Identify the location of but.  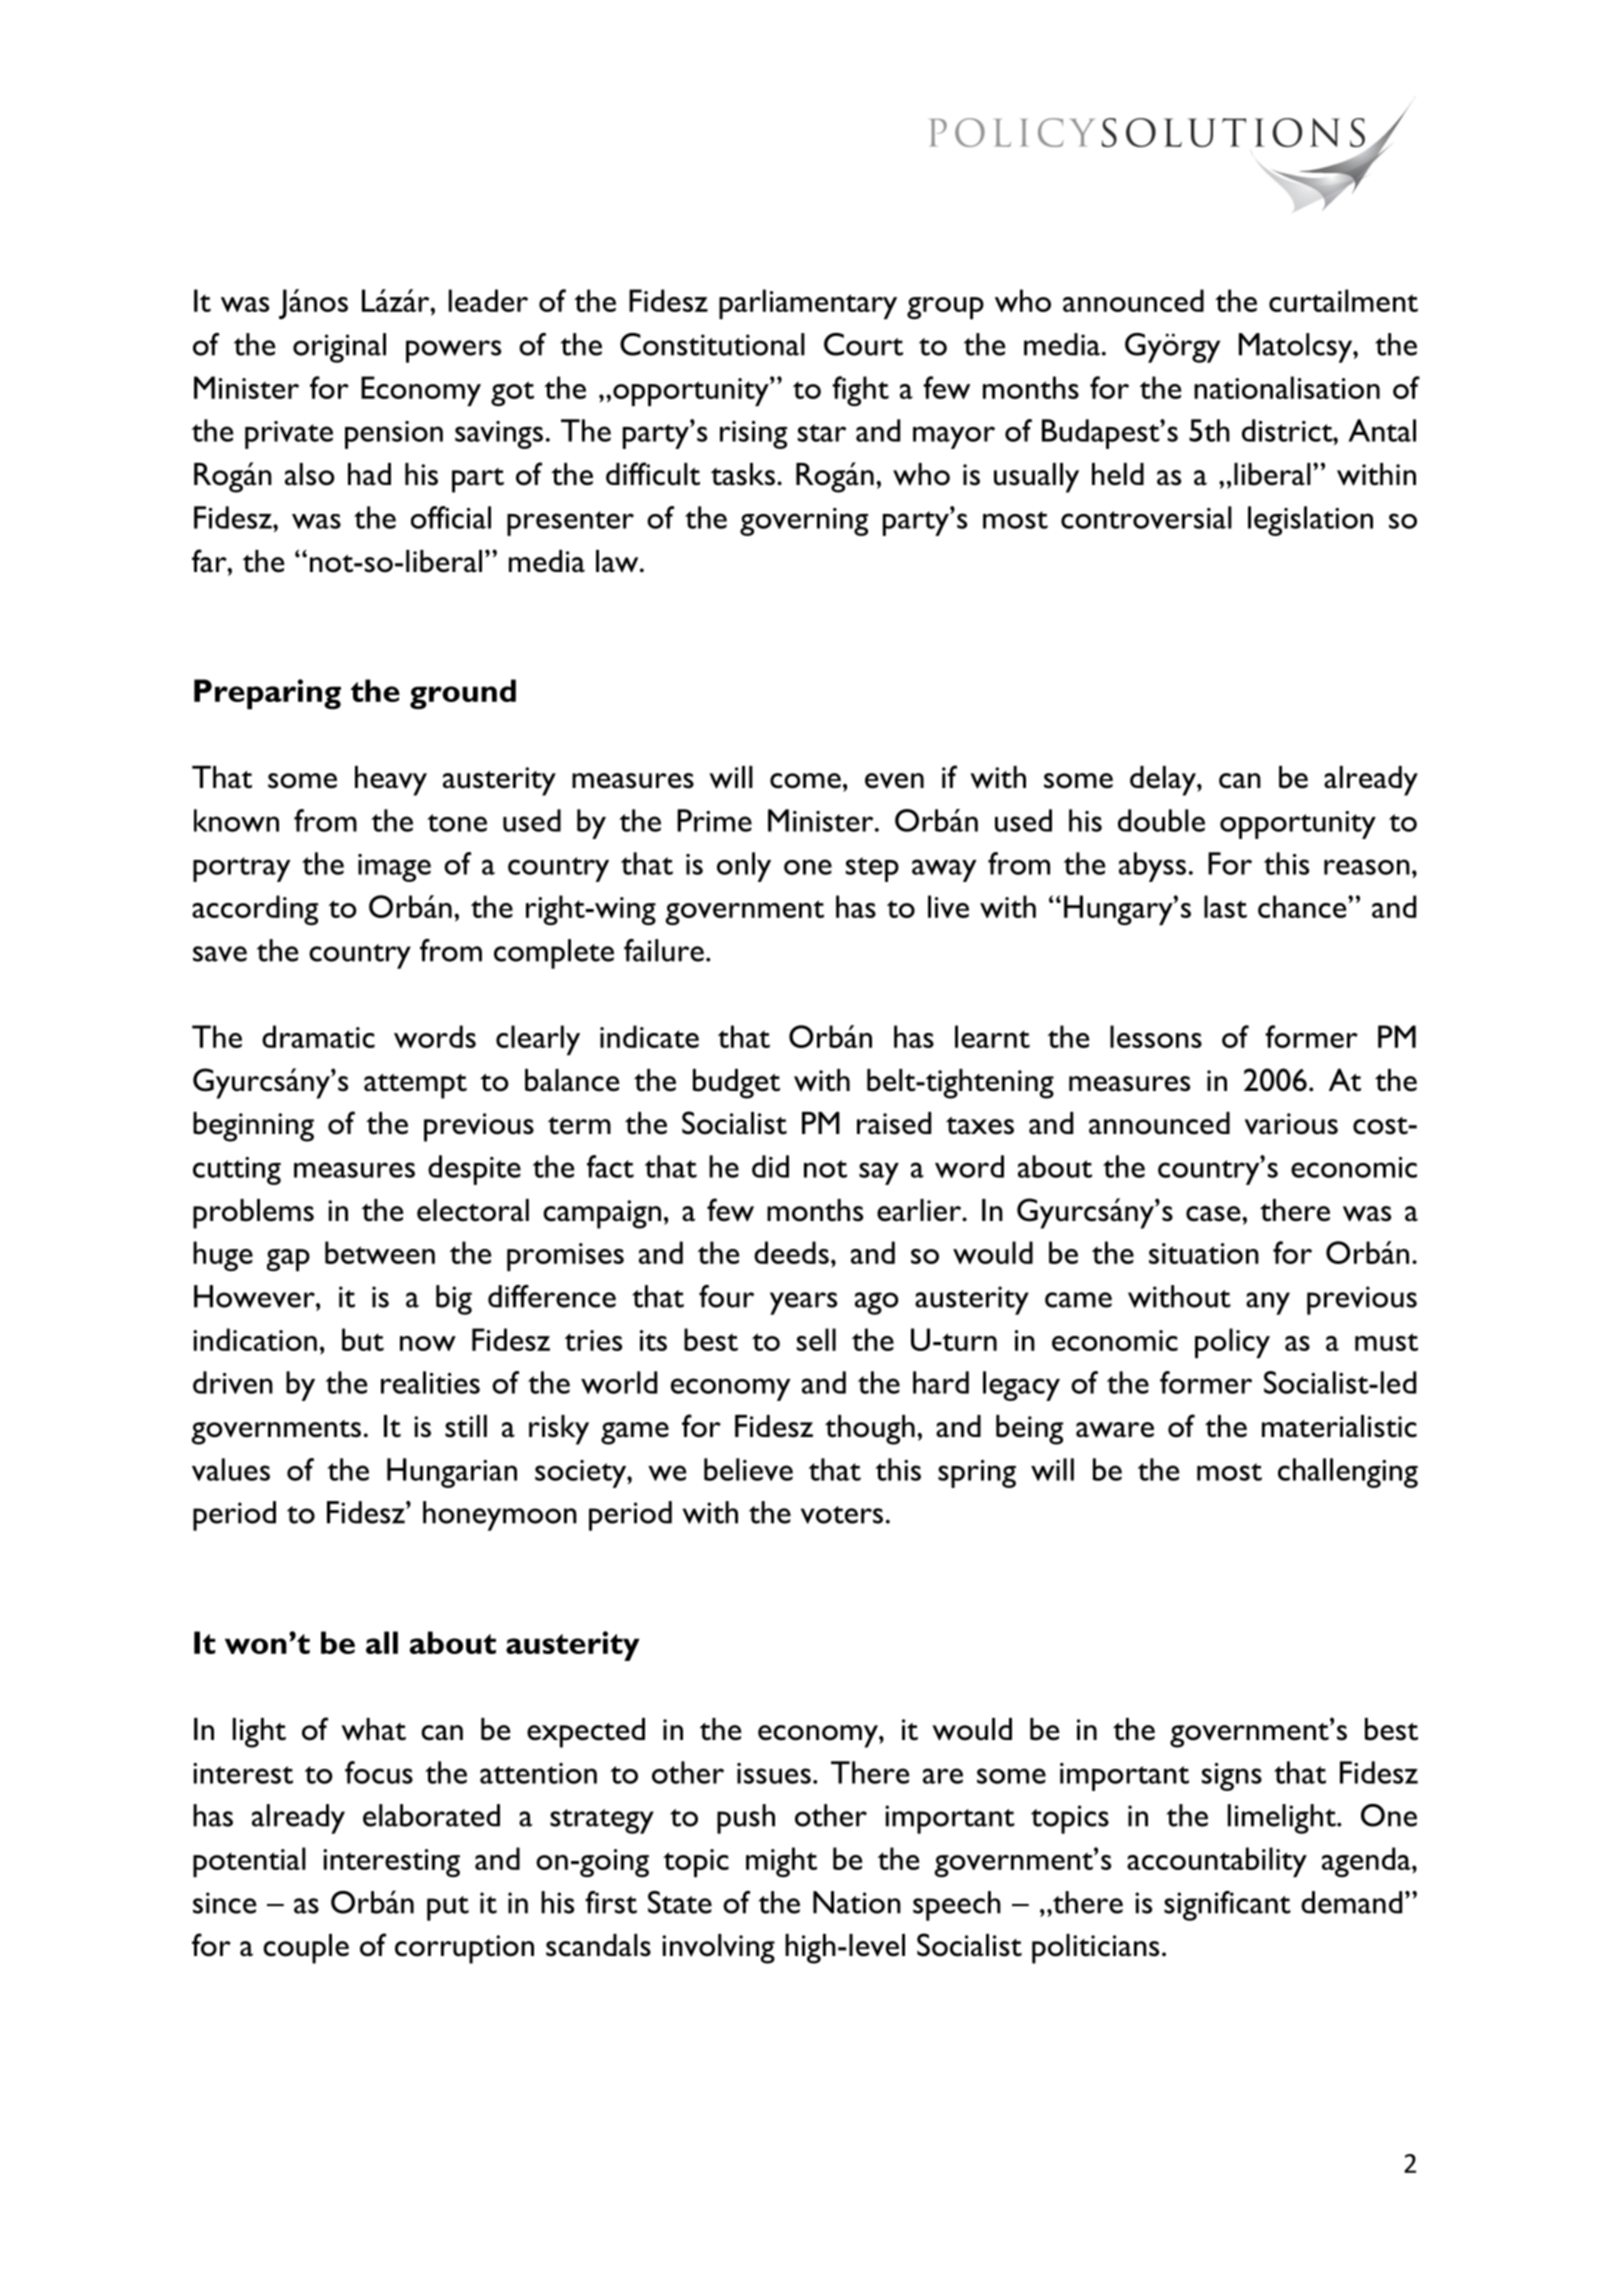
(363, 1339).
